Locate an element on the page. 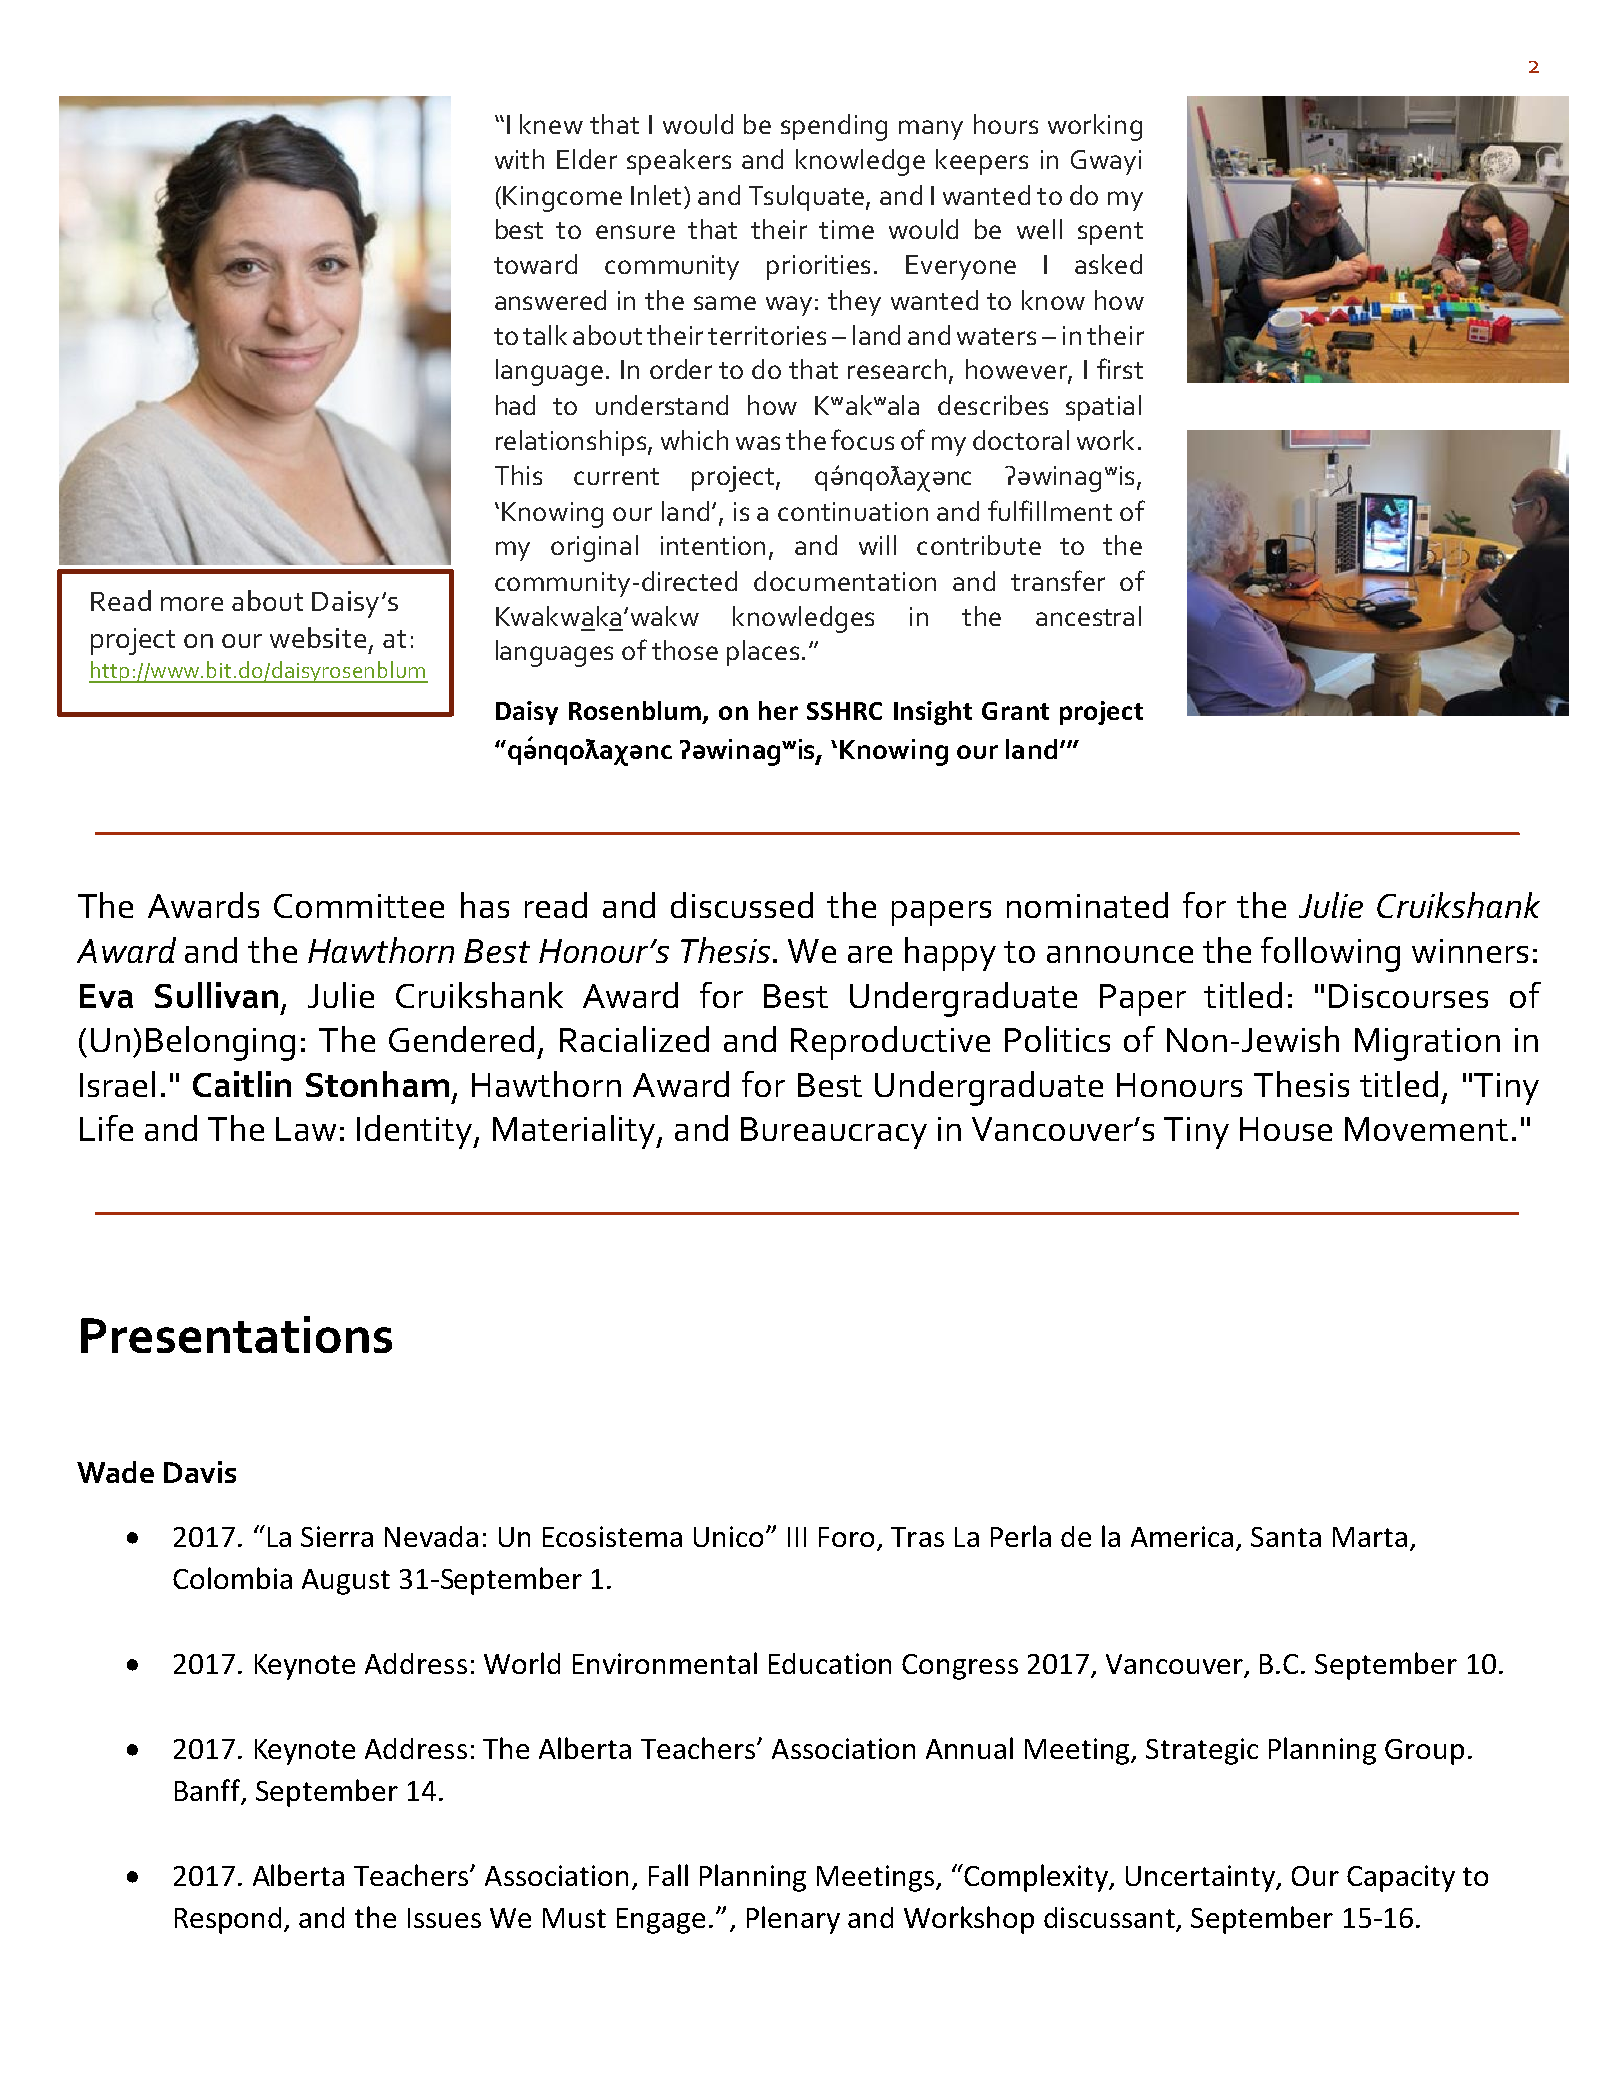  Sullivan is located at coordinates (216, 995).
